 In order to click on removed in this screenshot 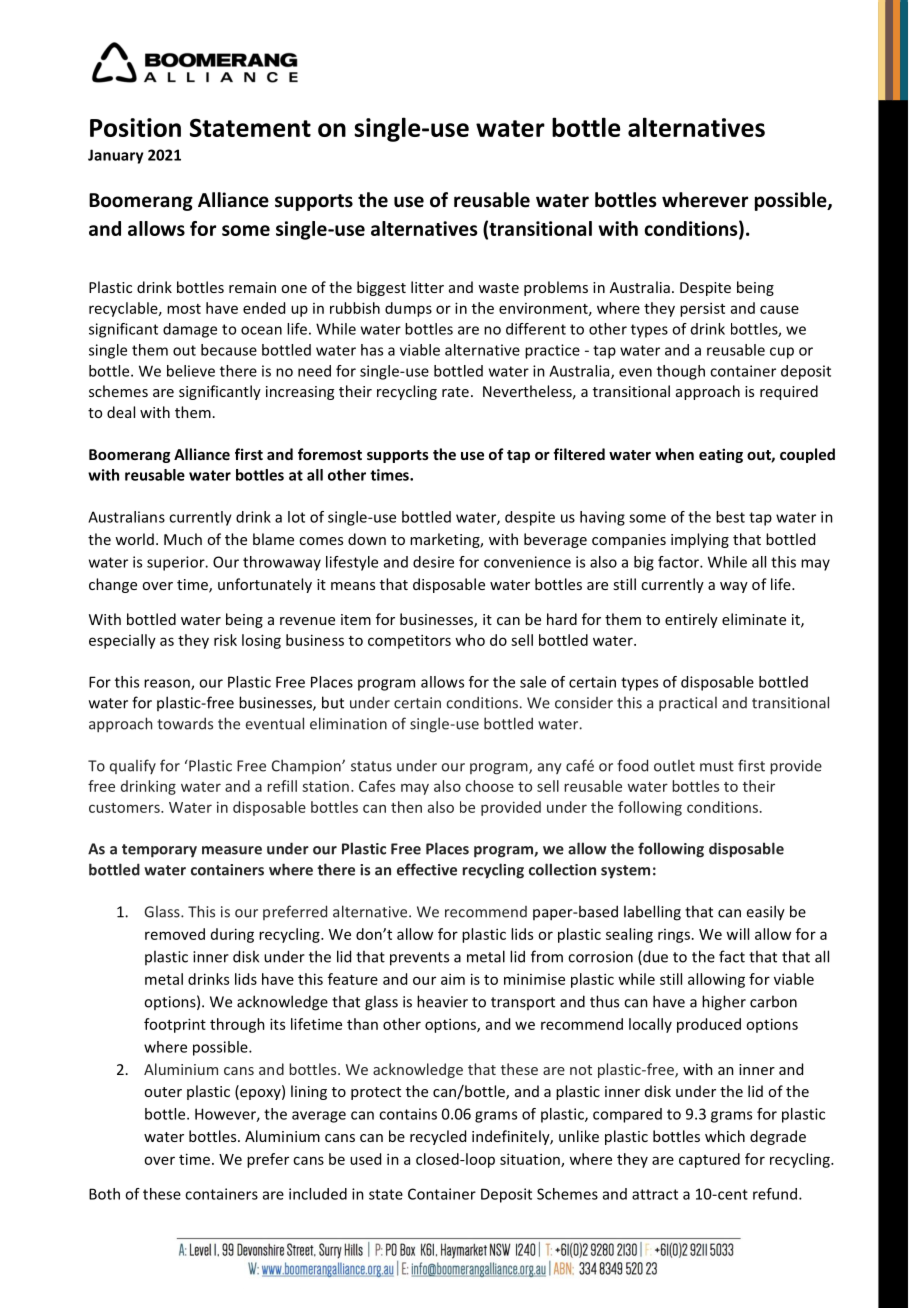, I will do `click(175, 934)`.
